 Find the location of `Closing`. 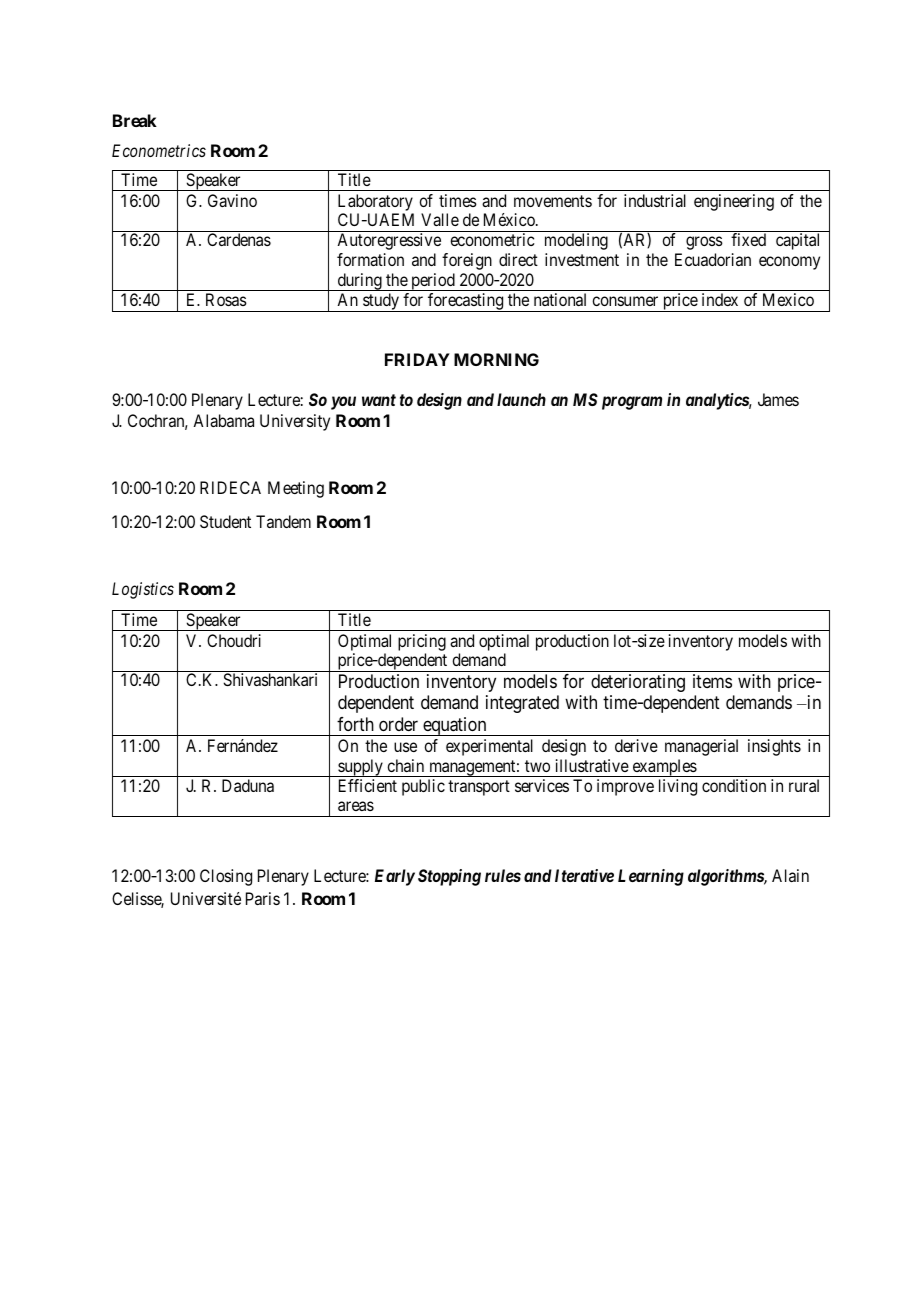

Closing is located at coordinates (226, 877).
